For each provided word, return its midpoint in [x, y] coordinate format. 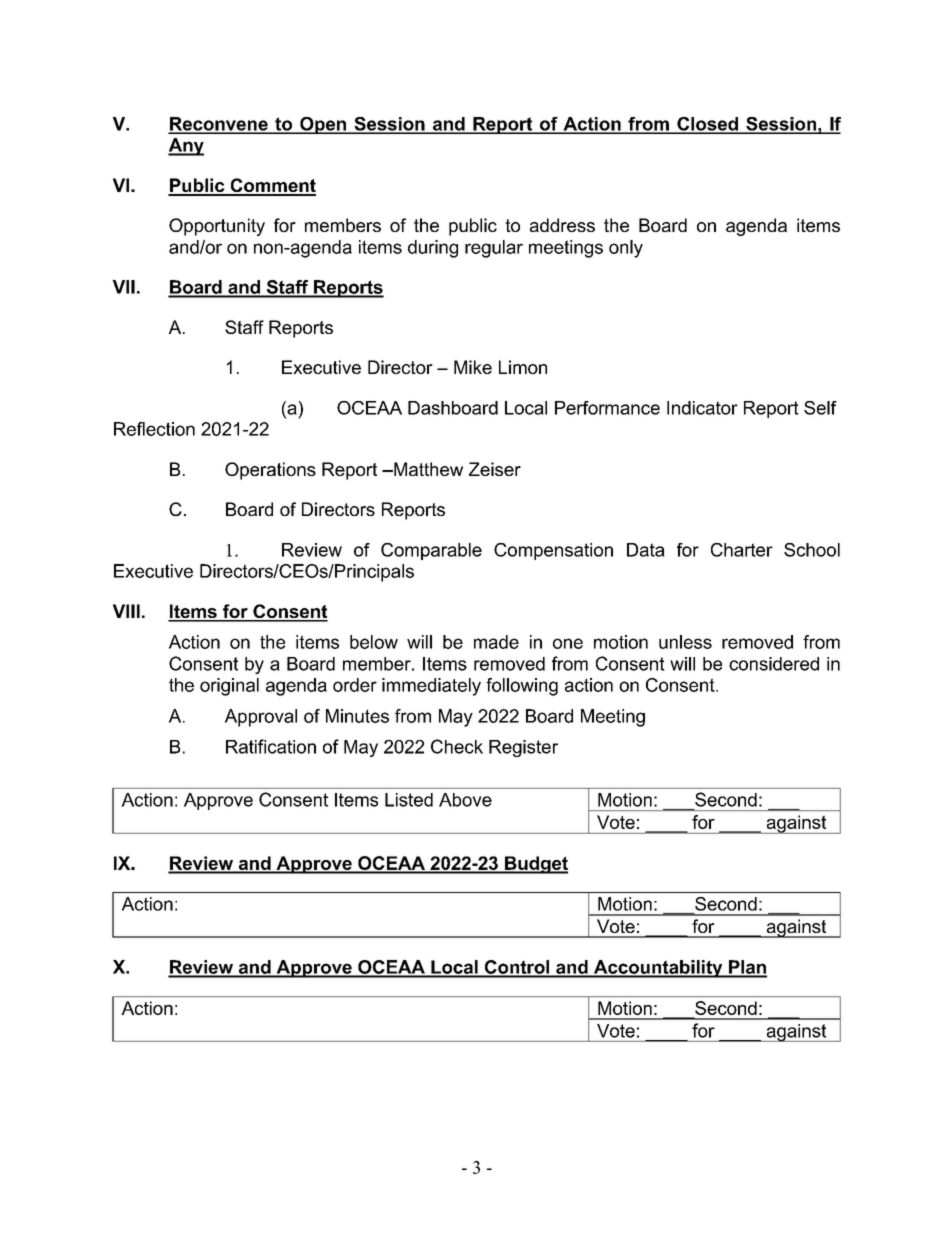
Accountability [658, 969]
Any [186, 147]
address [562, 225]
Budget [535, 865]
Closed [707, 125]
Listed [409, 800]
